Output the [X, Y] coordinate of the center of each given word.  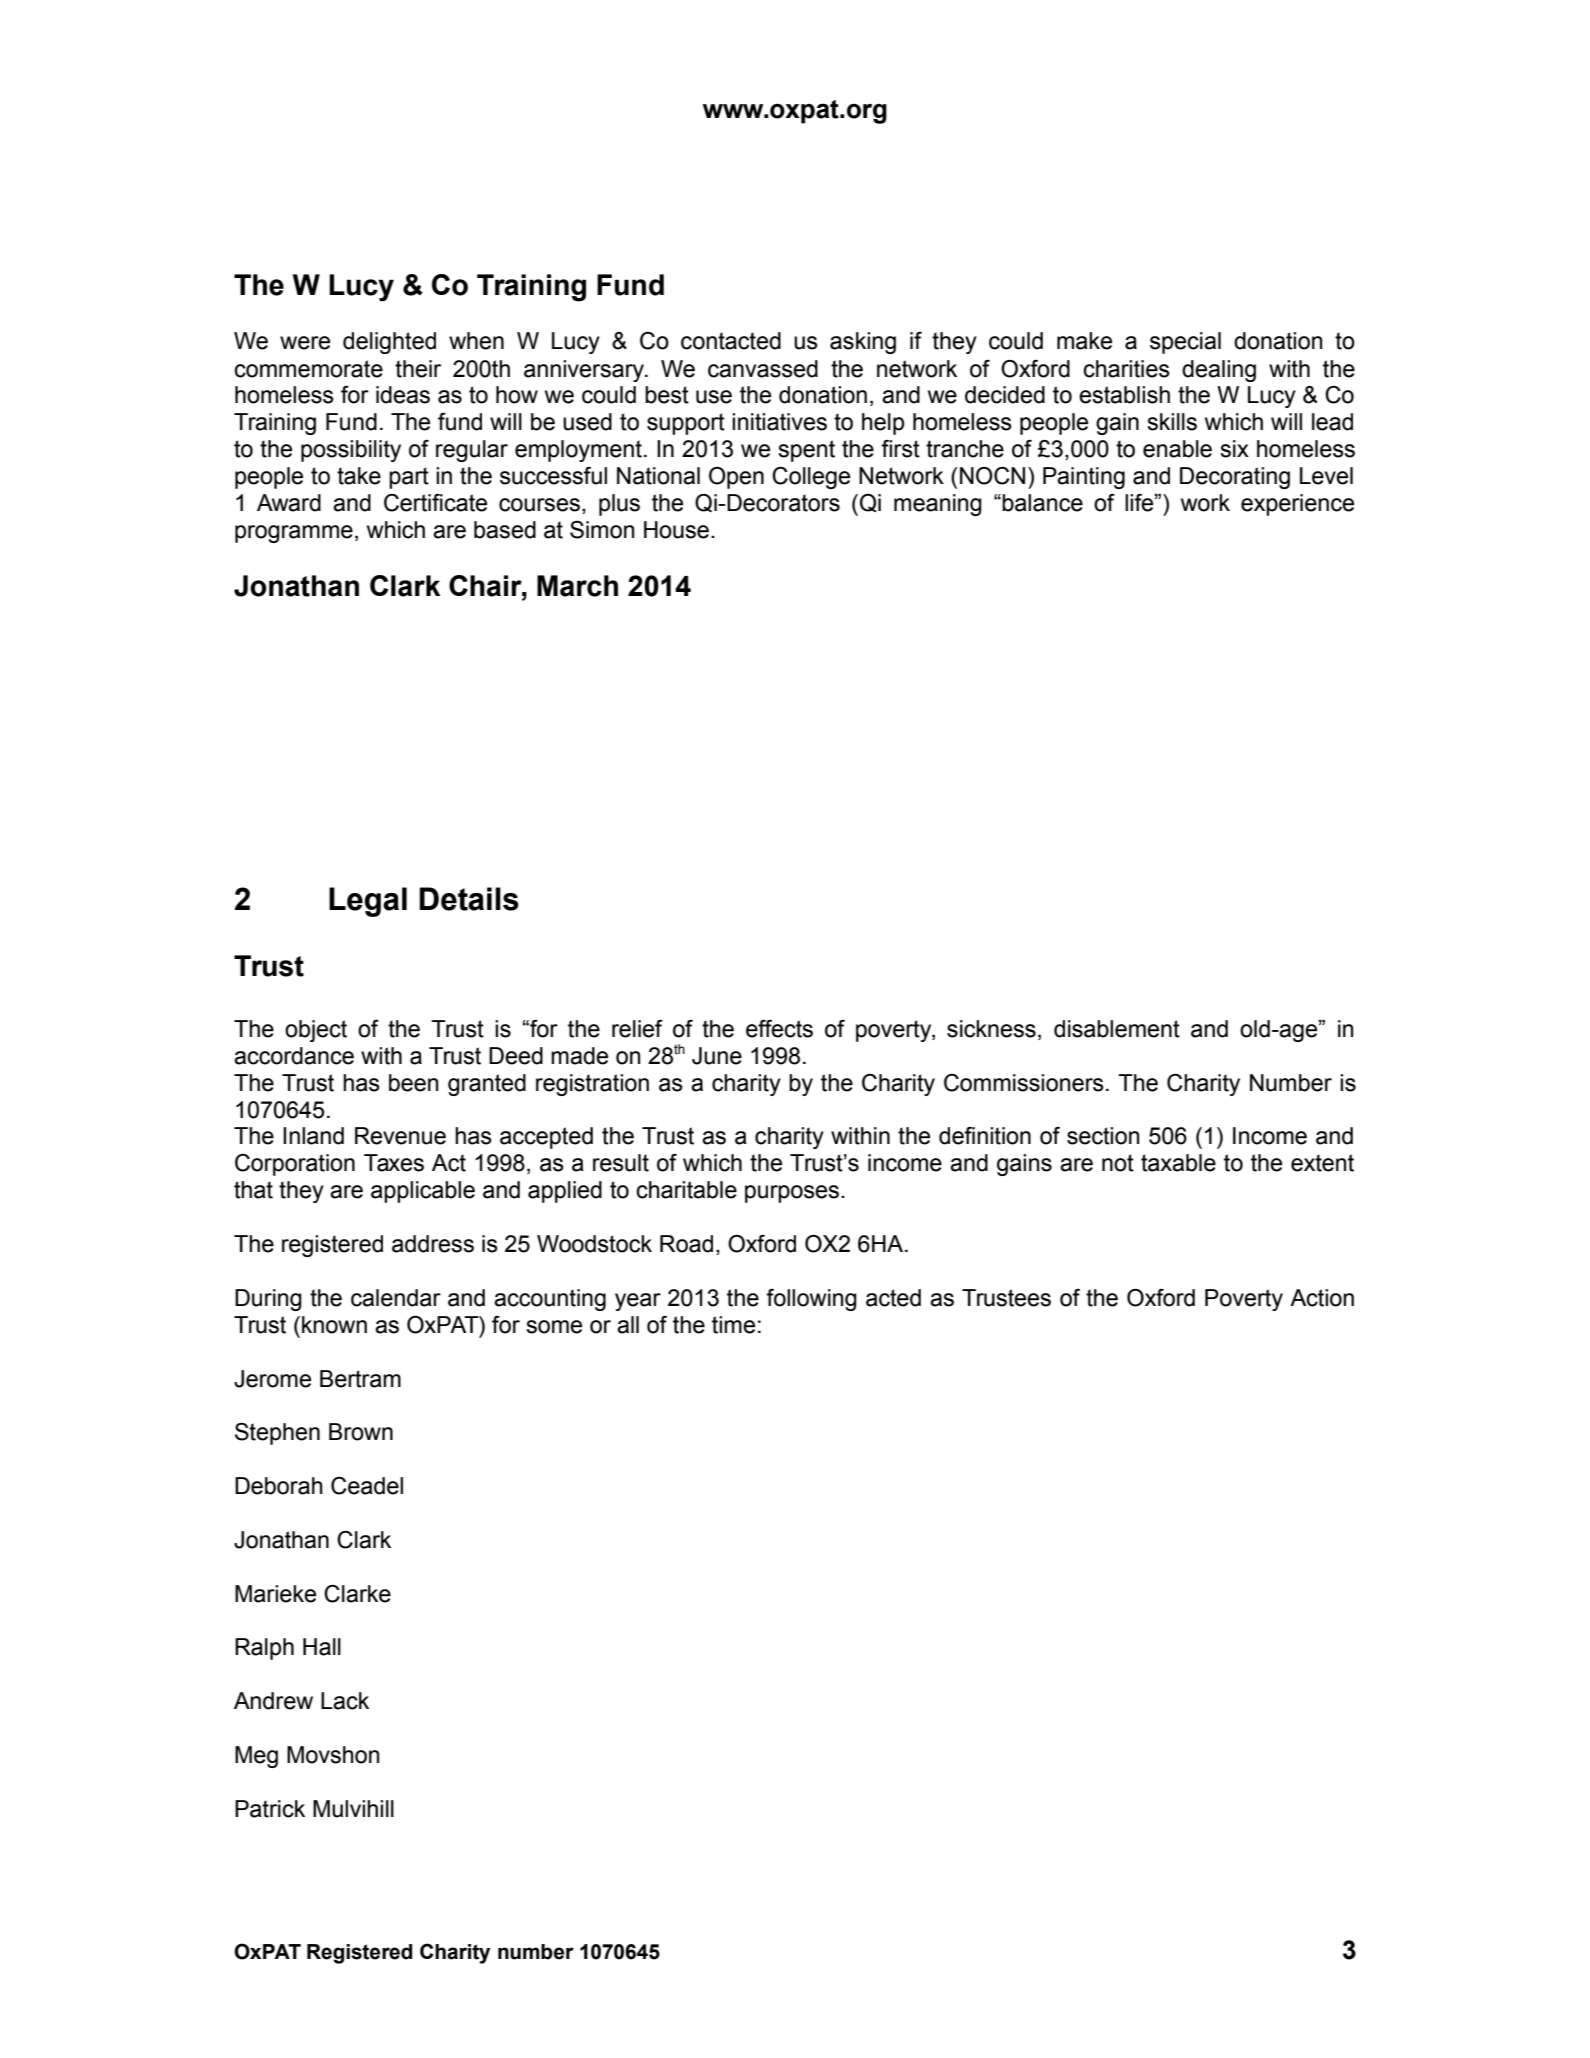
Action [1322, 1298]
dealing [1219, 371]
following [811, 1300]
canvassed [763, 369]
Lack [345, 1701]
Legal [368, 902]
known [334, 1325]
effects [779, 1029]
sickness [991, 1029]
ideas [403, 395]
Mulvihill [353, 1809]
